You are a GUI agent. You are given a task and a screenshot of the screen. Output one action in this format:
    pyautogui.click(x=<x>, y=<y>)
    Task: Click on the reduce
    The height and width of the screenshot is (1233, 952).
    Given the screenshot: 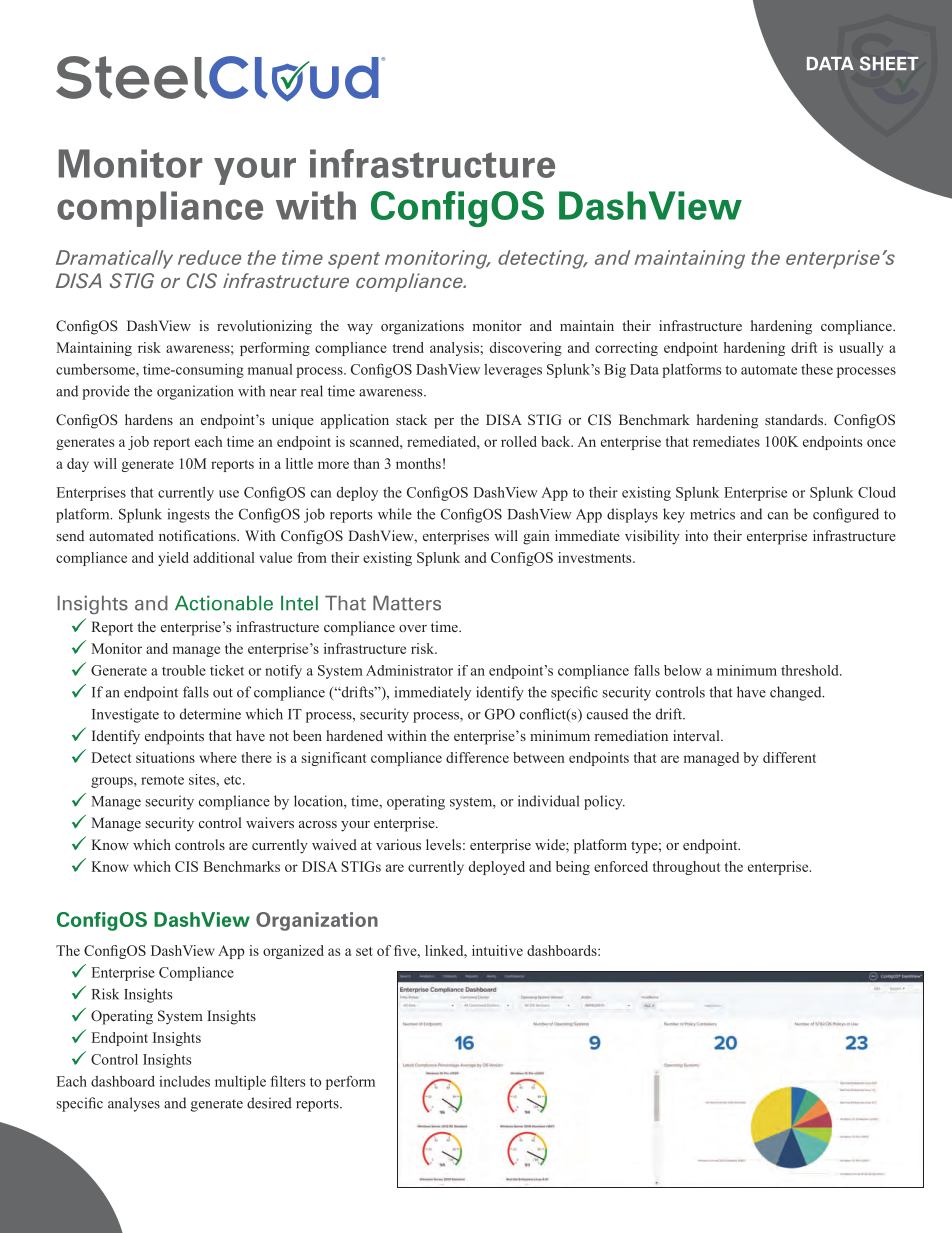 What is the action you would take?
    pyautogui.click(x=209, y=257)
